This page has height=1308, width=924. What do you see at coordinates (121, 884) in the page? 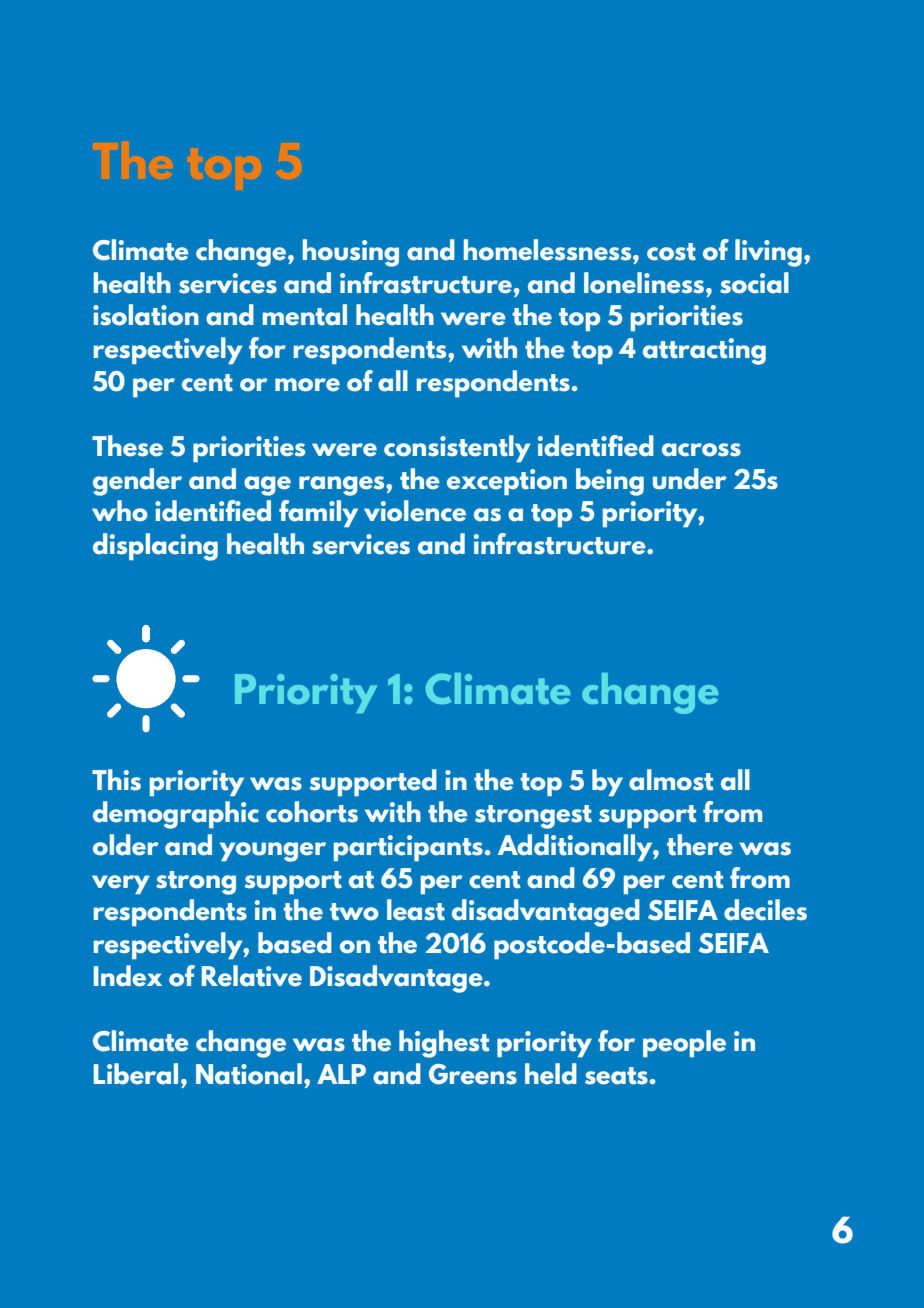
I see `very` at bounding box center [121, 884].
